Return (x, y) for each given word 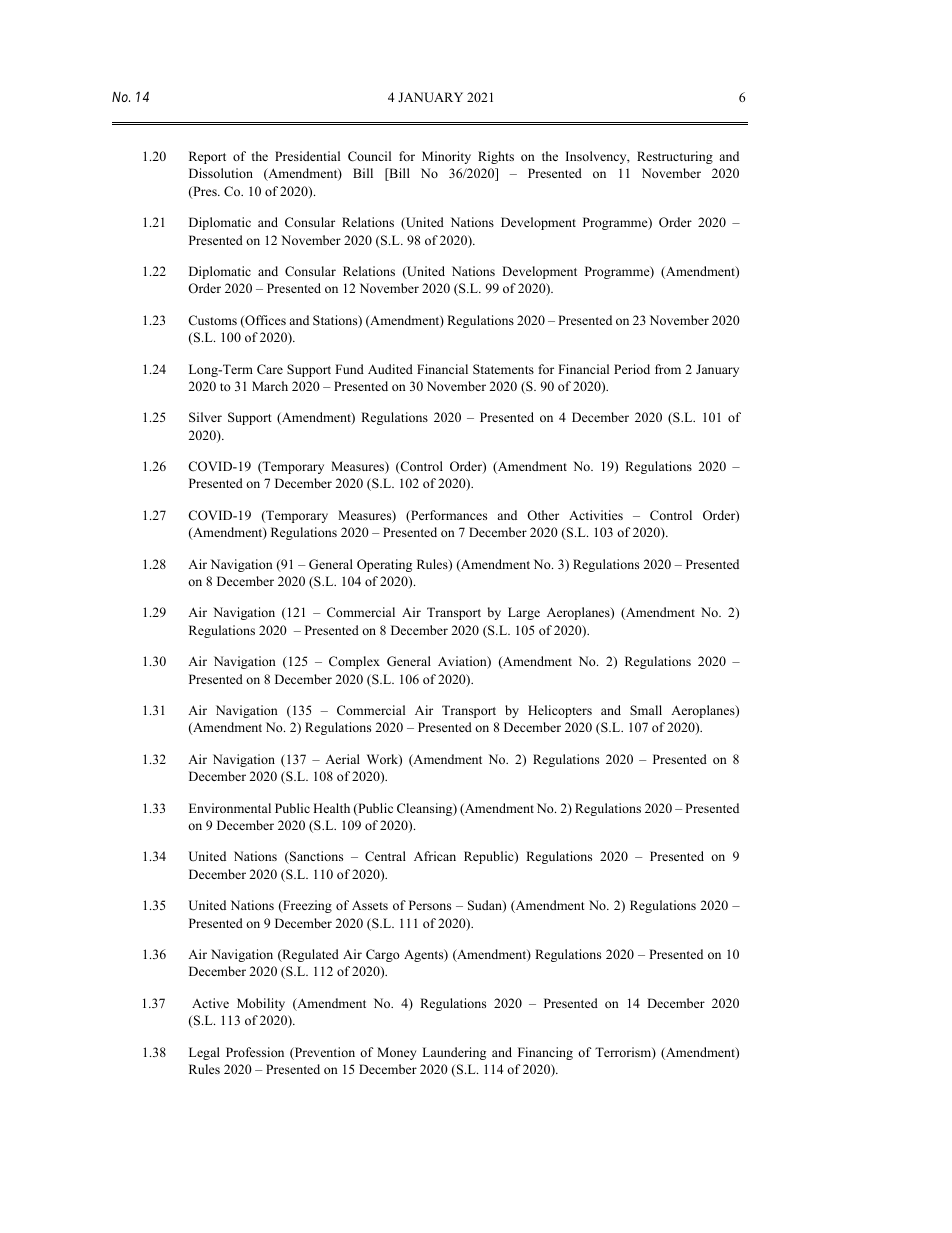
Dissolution (221, 173)
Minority (446, 157)
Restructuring (675, 157)
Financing (545, 1053)
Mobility (261, 1004)
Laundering (454, 1053)
